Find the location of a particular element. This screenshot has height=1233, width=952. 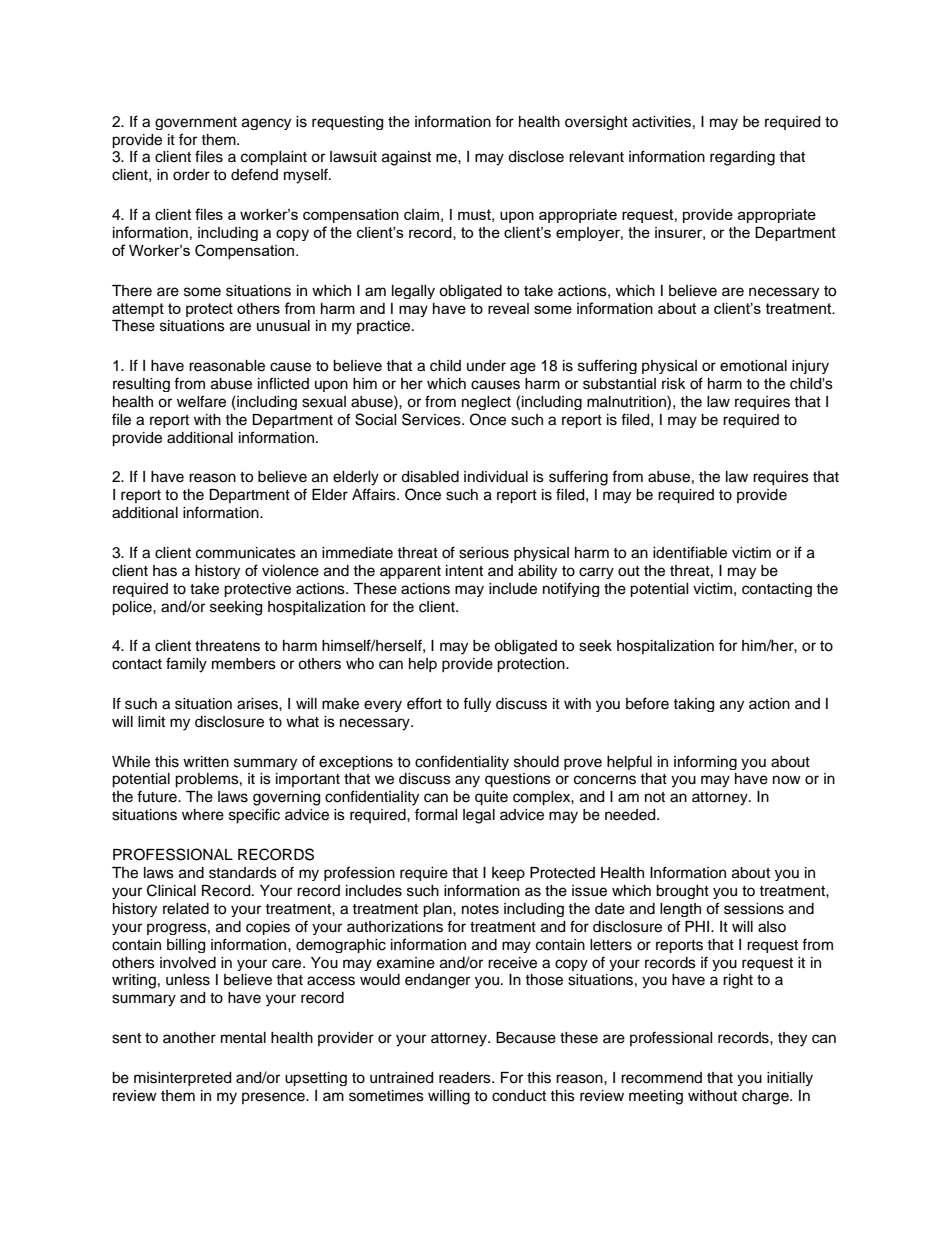

where is located at coordinates (203, 815).
